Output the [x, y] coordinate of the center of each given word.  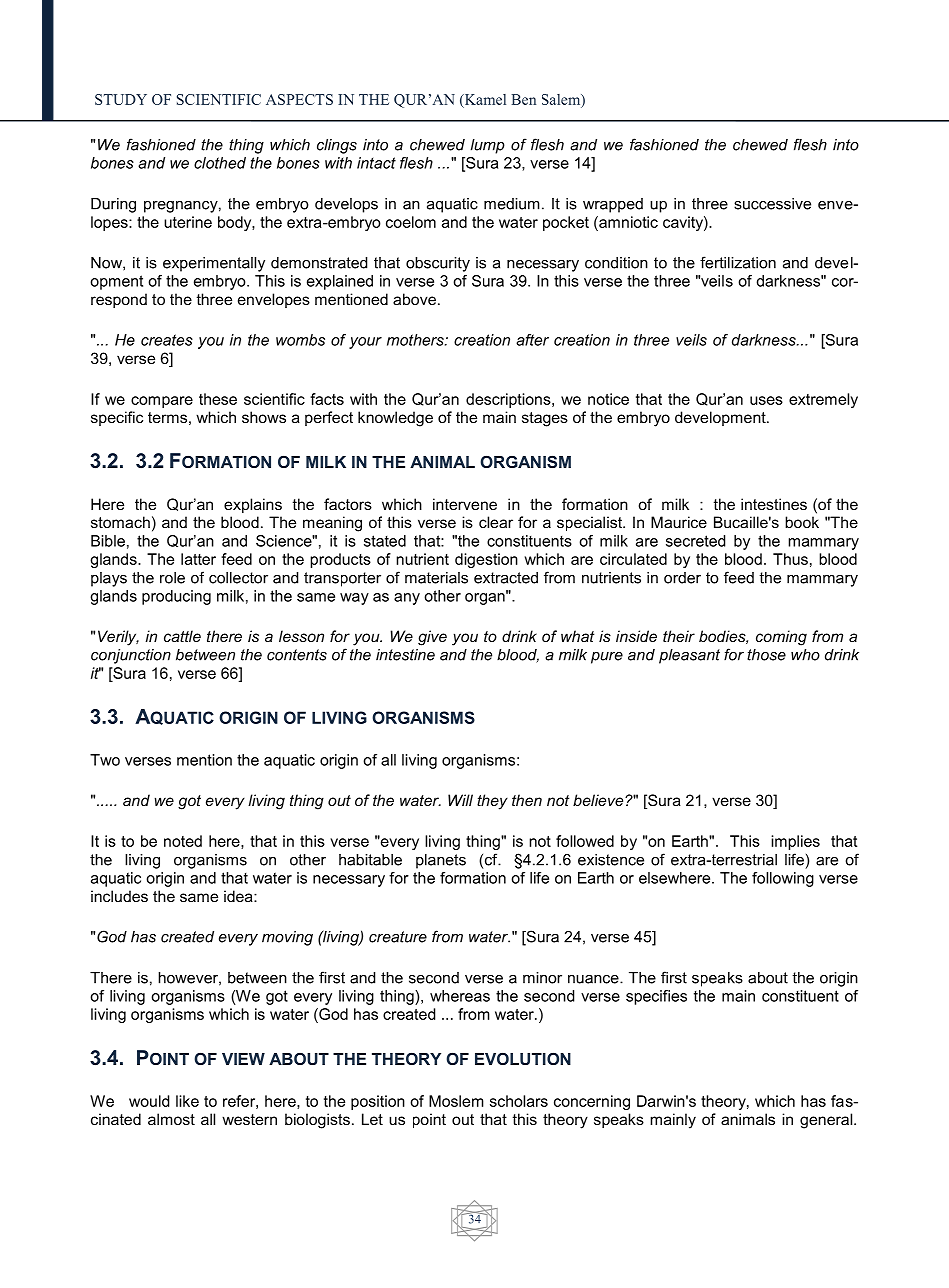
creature [398, 937]
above [414, 299]
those [766, 655]
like [187, 1101]
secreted [695, 541]
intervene [465, 504]
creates [167, 340]
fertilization [738, 262]
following [783, 879]
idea [239, 896]
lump [488, 146]
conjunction [131, 656]
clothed [220, 163]
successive [772, 204]
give [432, 638]
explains [253, 505]
